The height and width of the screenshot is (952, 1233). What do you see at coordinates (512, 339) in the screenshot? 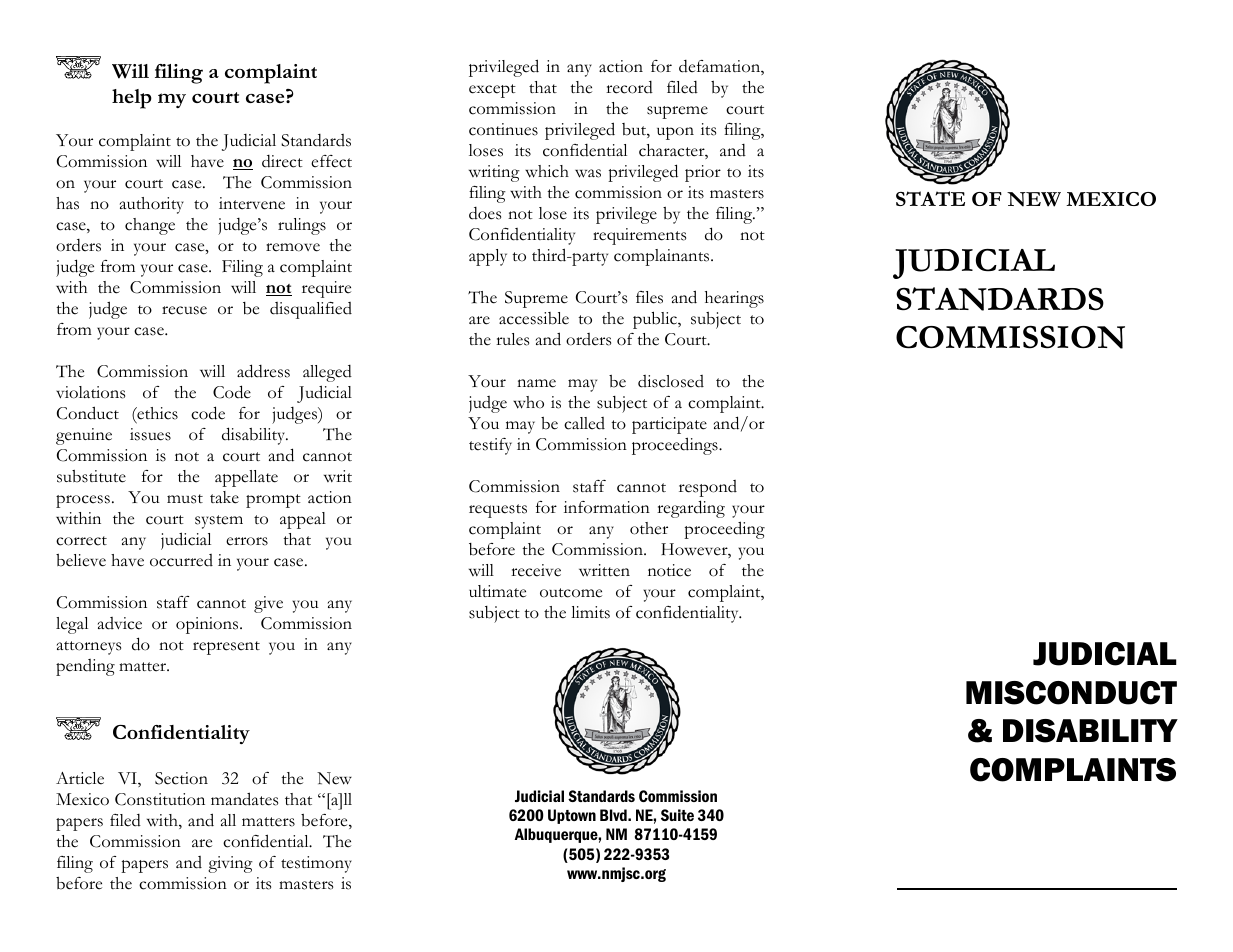
I see `rules` at bounding box center [512, 339].
